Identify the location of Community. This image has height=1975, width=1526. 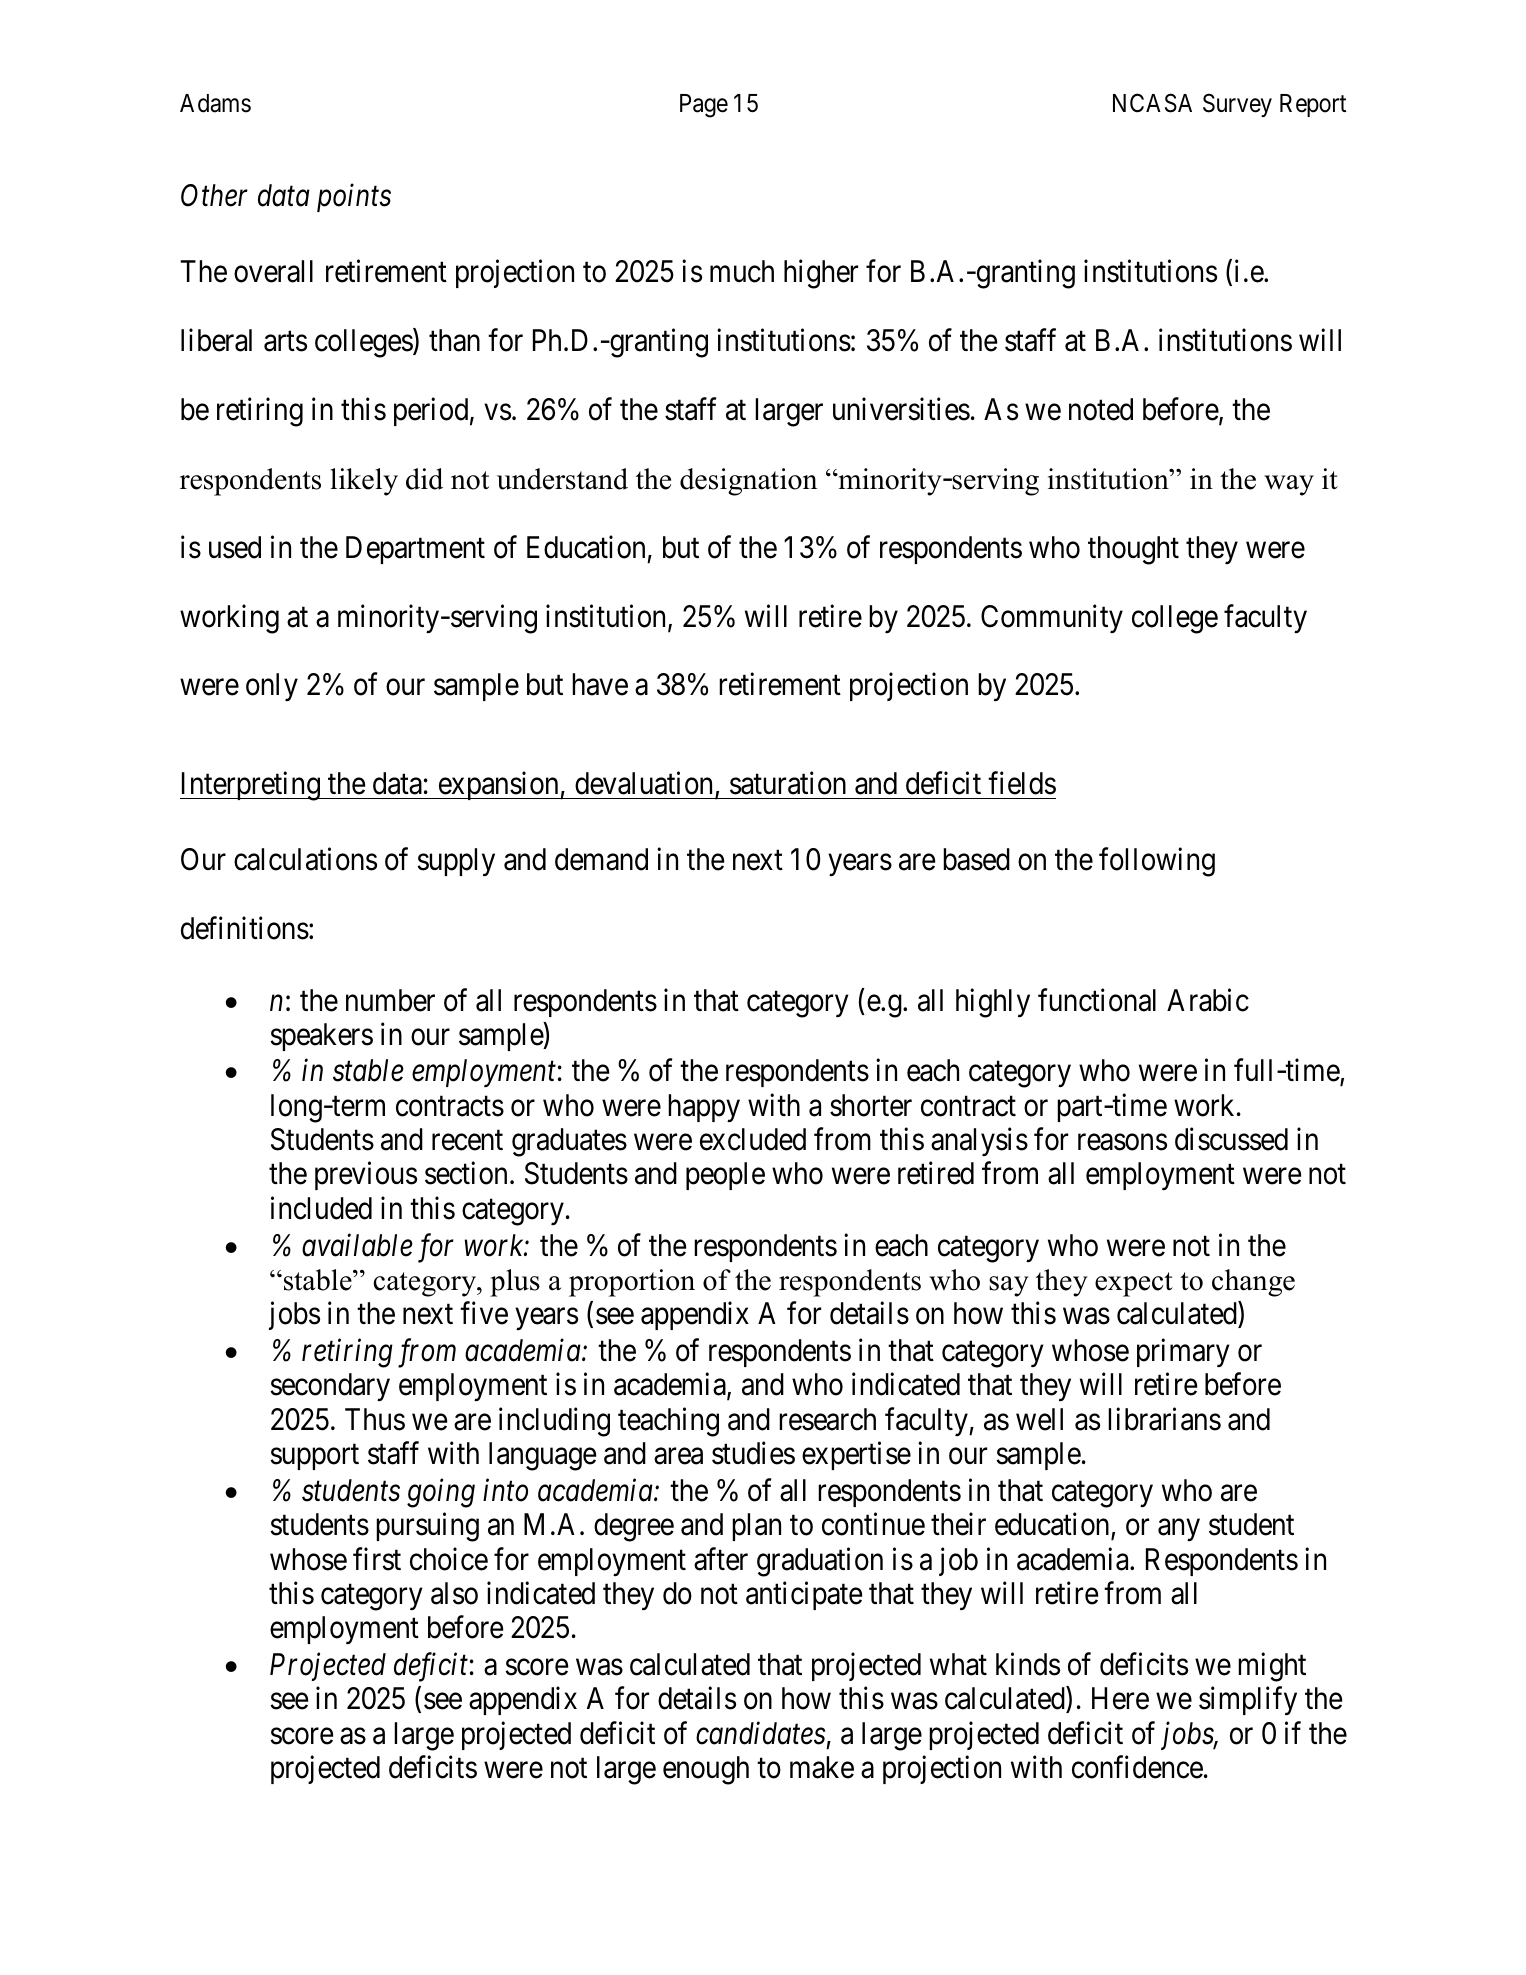
(1052, 618).
